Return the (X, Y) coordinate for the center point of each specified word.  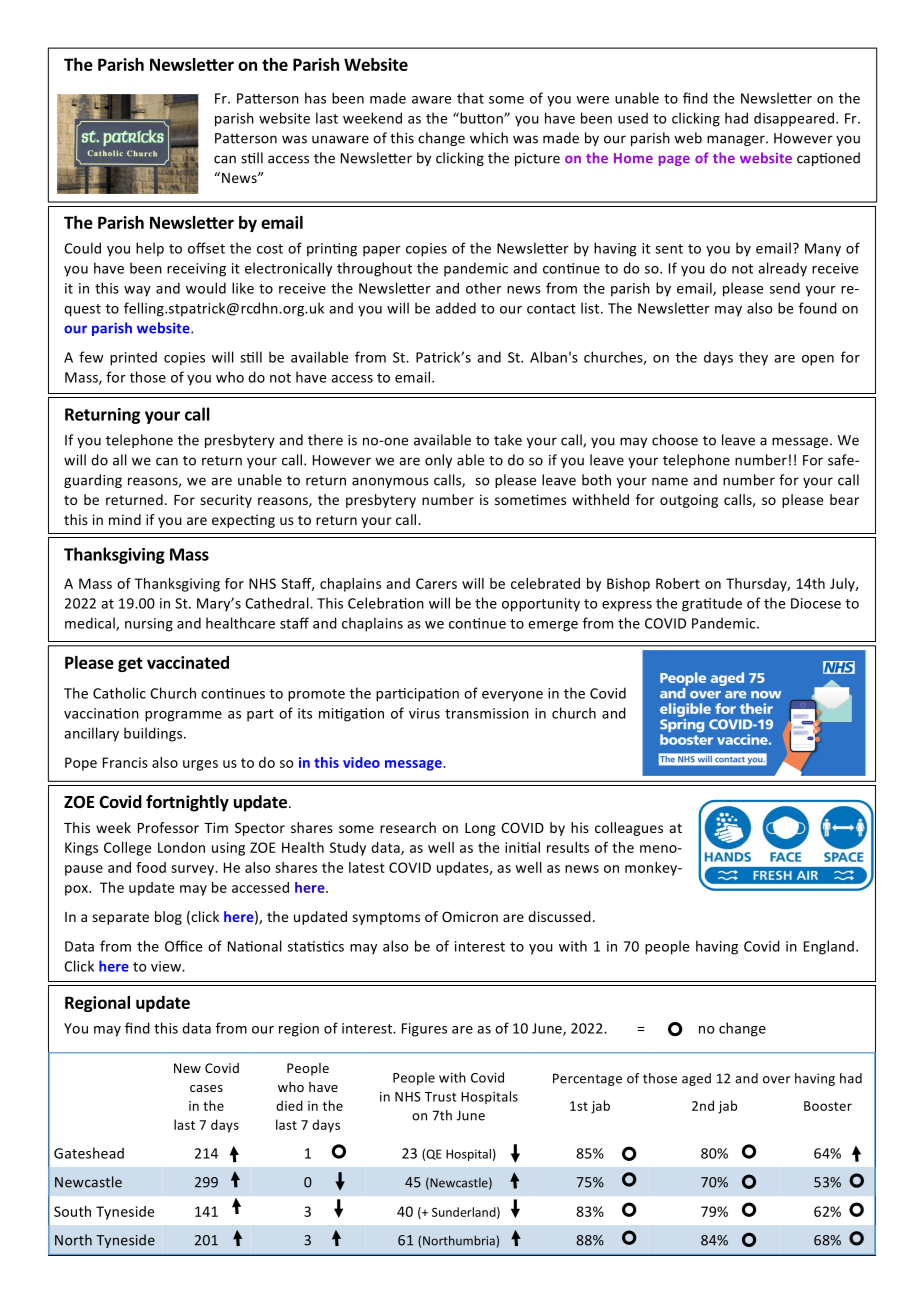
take (508, 440)
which (489, 138)
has (315, 98)
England (829, 947)
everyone (512, 696)
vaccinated (188, 662)
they (753, 358)
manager (737, 140)
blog (168, 918)
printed (133, 358)
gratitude (712, 604)
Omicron (470, 916)
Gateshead (89, 1153)
